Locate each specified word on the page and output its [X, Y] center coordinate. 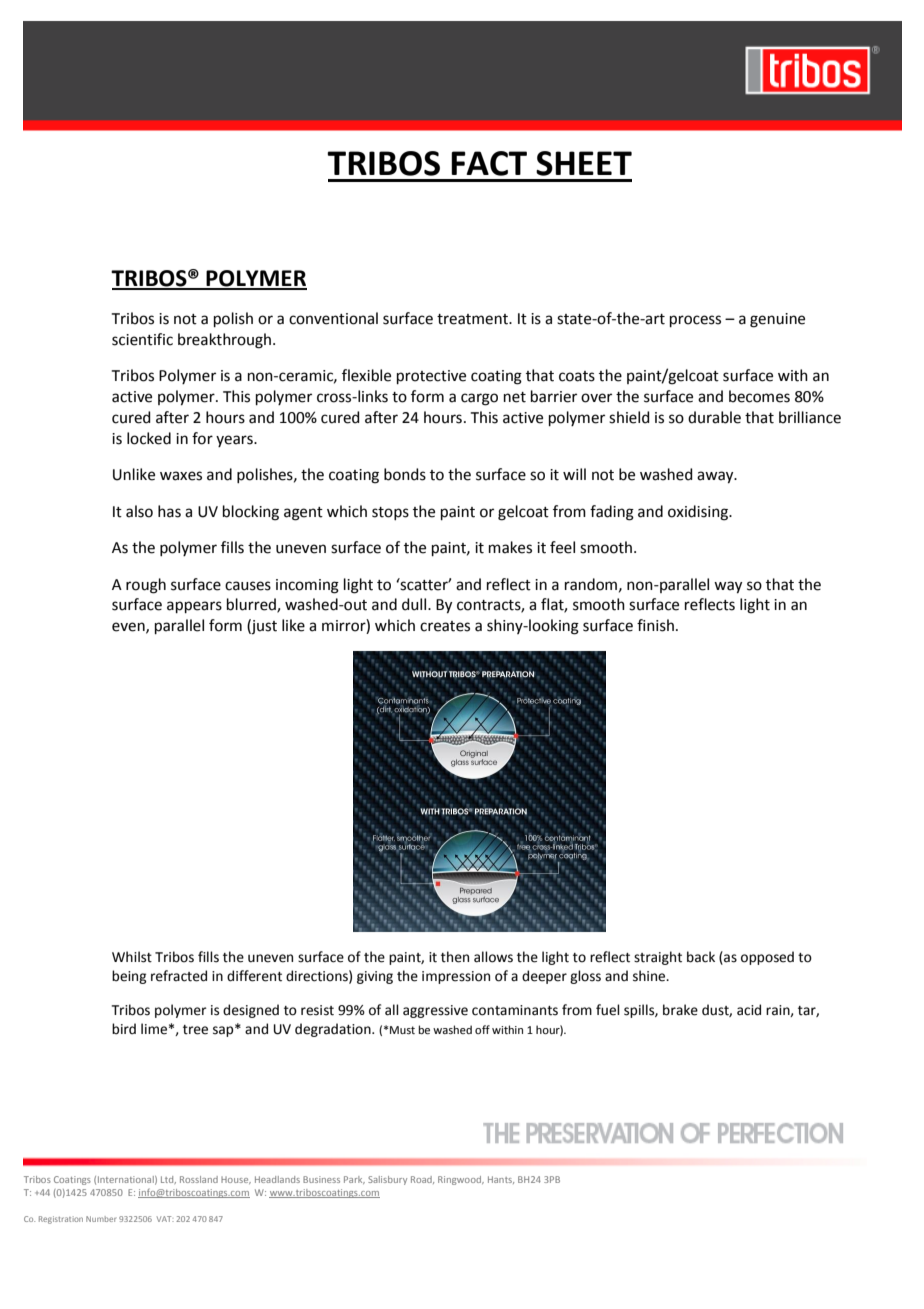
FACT [489, 163]
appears [194, 607]
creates [445, 626]
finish [655, 625]
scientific [142, 339]
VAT [165, 1219]
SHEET [584, 163]
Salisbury [387, 1180]
